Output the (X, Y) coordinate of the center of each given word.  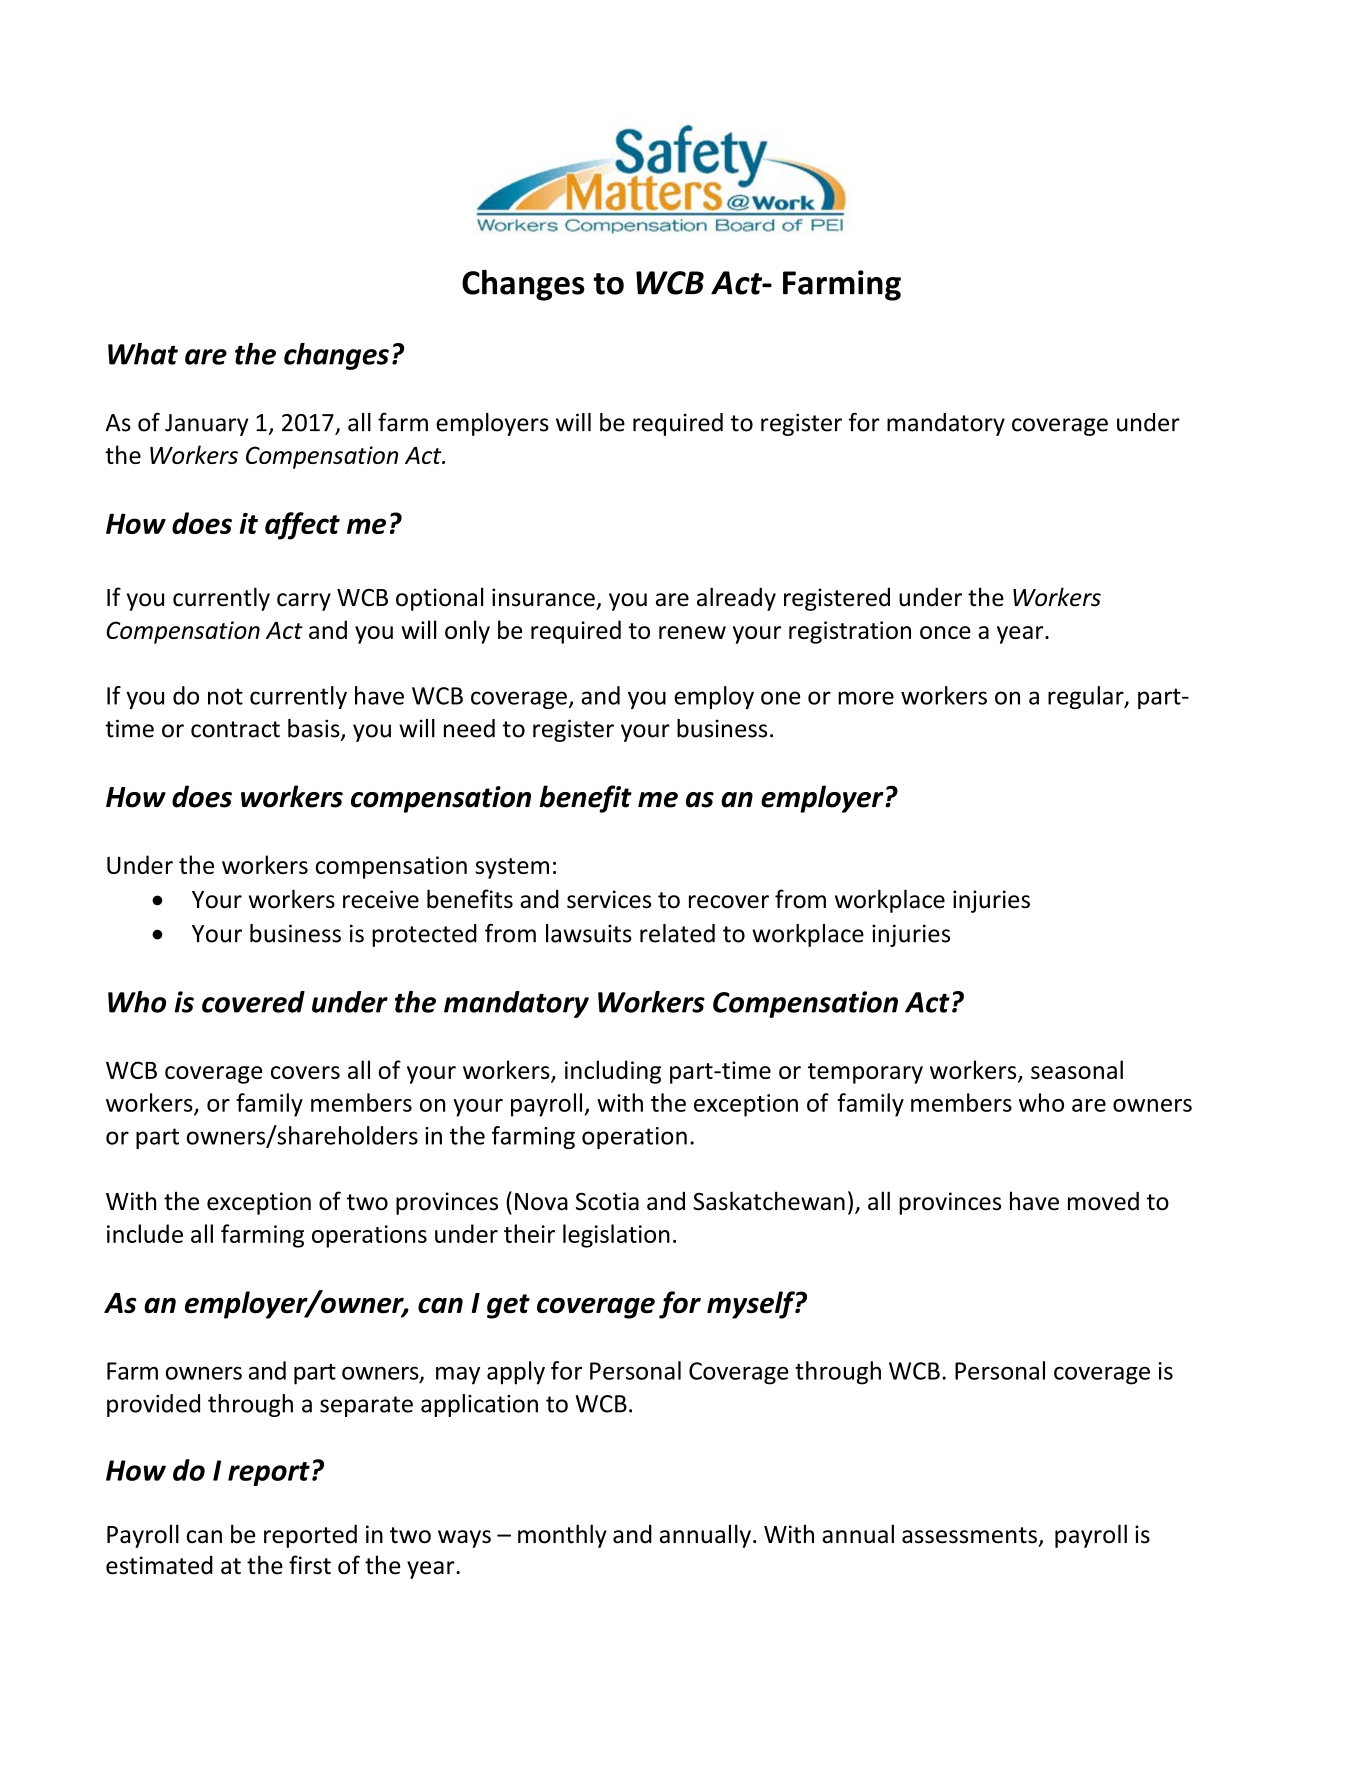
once (945, 632)
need (469, 728)
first (310, 1565)
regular (1087, 697)
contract (235, 729)
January (206, 425)
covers (305, 1072)
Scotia (607, 1201)
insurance (543, 597)
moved (1103, 1201)
